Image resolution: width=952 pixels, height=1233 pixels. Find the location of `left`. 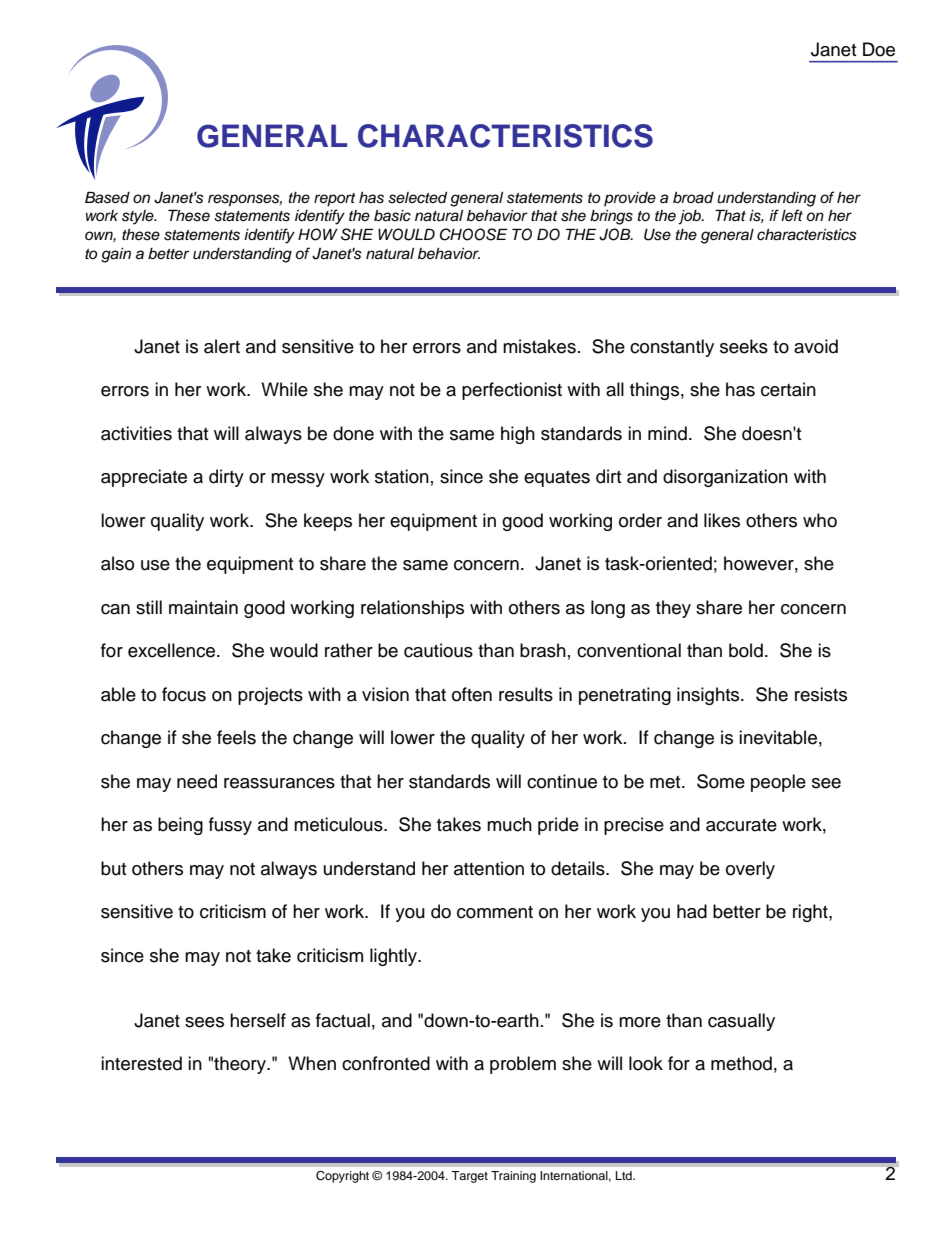

left is located at coordinates (792, 215).
